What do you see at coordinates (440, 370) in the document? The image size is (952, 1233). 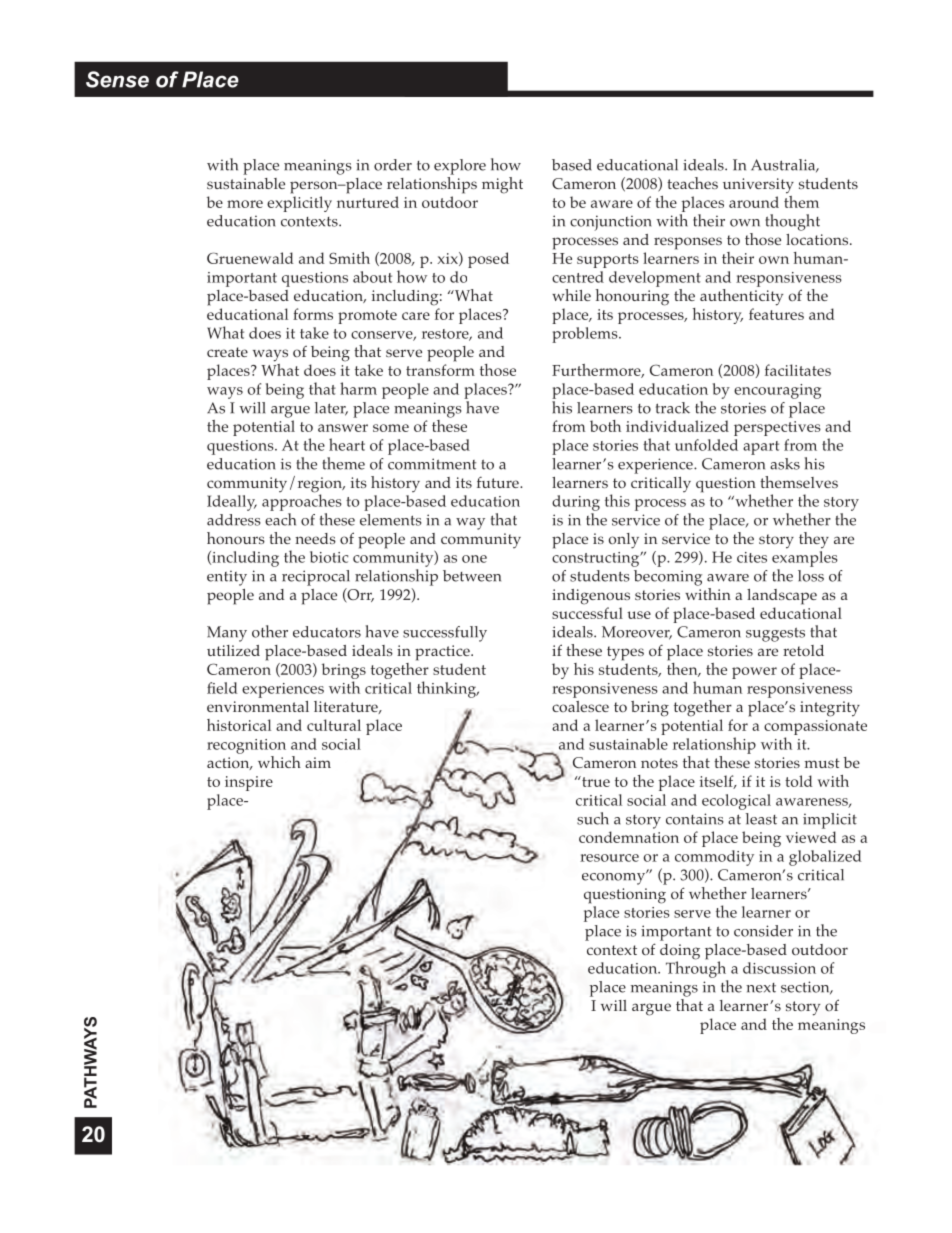 I see `transform` at bounding box center [440, 370].
